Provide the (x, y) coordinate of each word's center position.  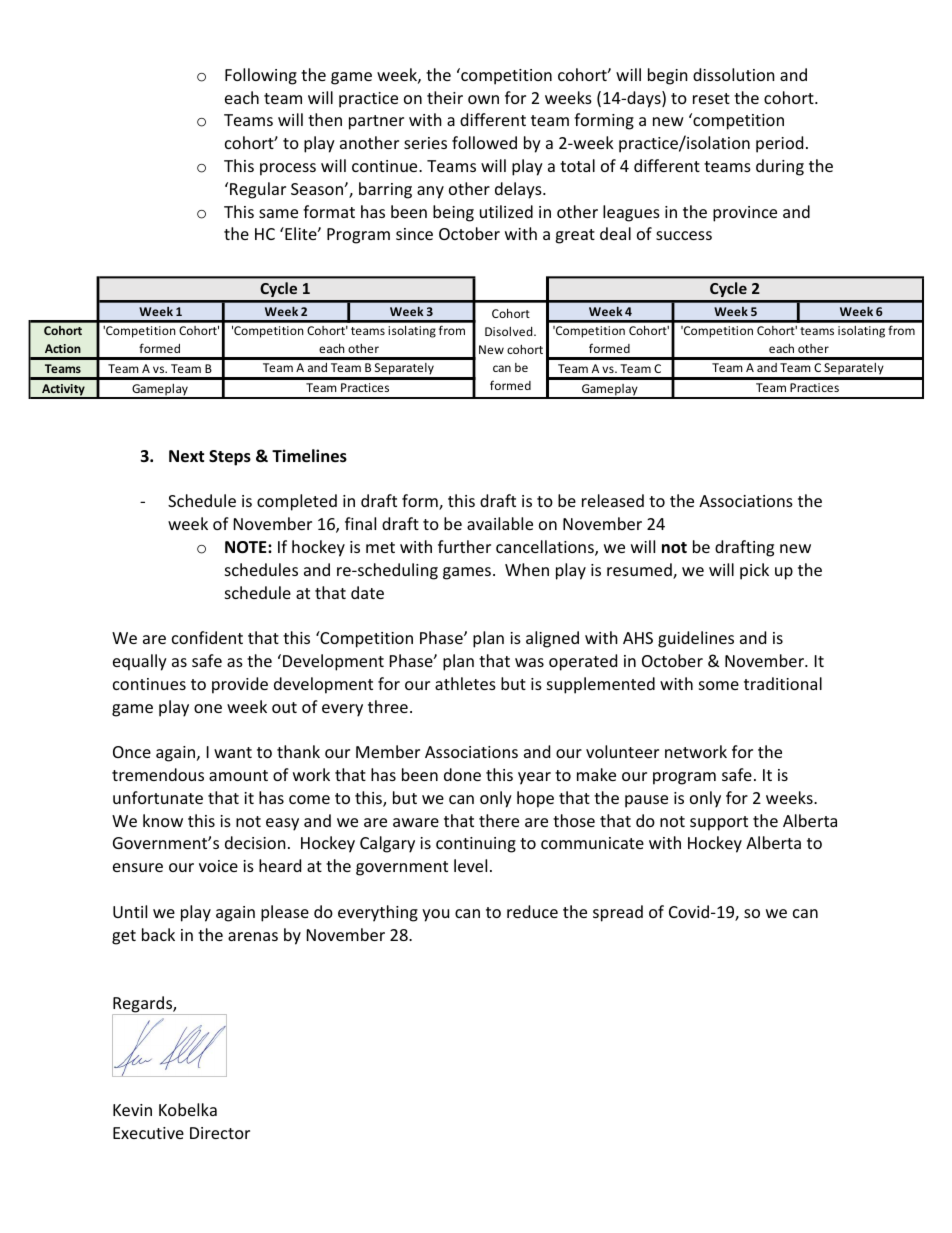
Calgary (387, 844)
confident (207, 637)
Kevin (132, 1110)
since (414, 234)
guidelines (696, 639)
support (719, 823)
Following (261, 76)
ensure (138, 867)
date (367, 592)
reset (711, 98)
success (684, 235)
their (445, 97)
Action (63, 348)
